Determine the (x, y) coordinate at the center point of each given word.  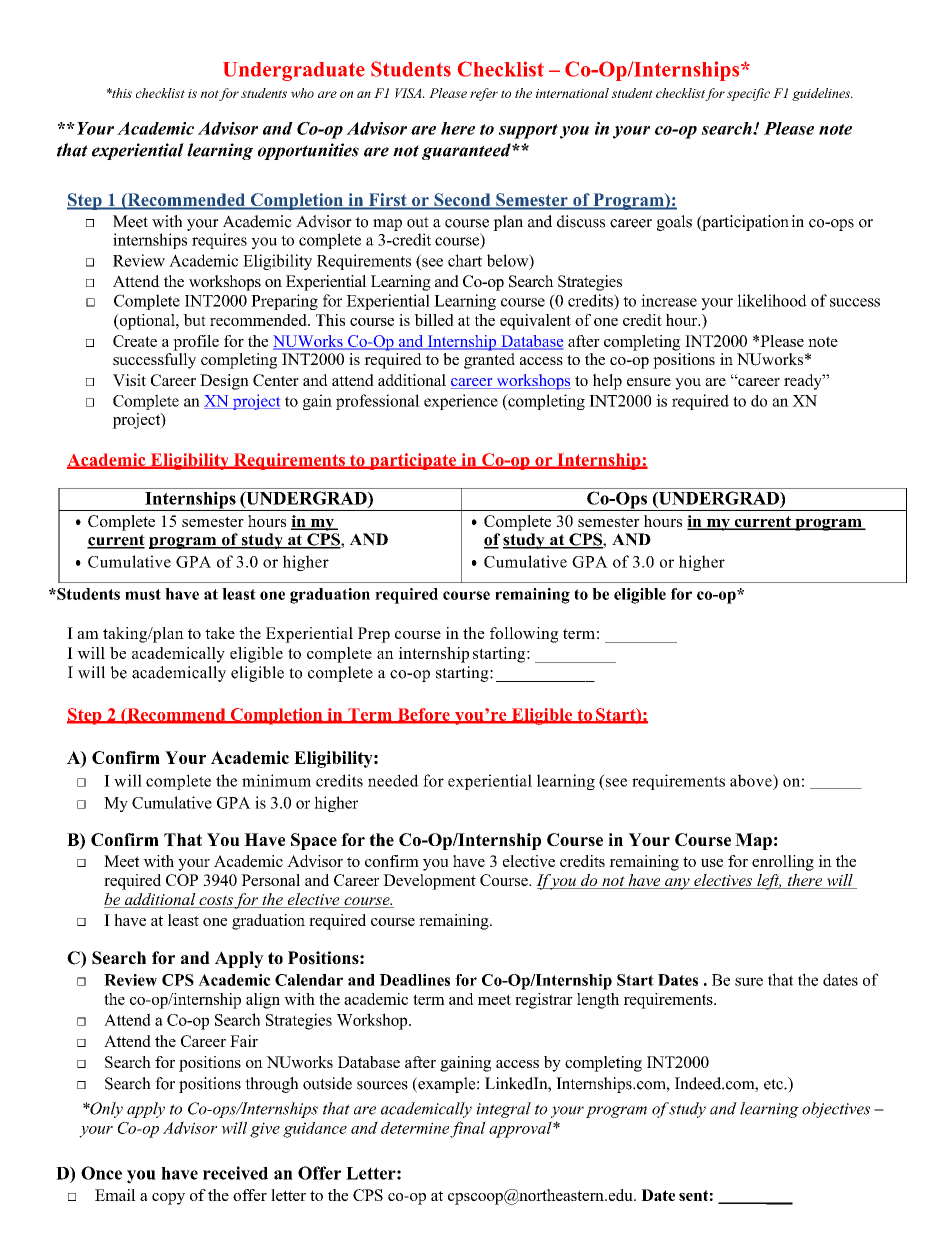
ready (804, 382)
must (143, 594)
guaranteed (467, 151)
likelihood (772, 300)
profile (196, 343)
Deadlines (414, 980)
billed (434, 320)
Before (423, 715)
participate (413, 461)
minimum (276, 780)
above (752, 780)
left (768, 882)
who (302, 93)
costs (215, 901)
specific (748, 94)
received (235, 1173)
